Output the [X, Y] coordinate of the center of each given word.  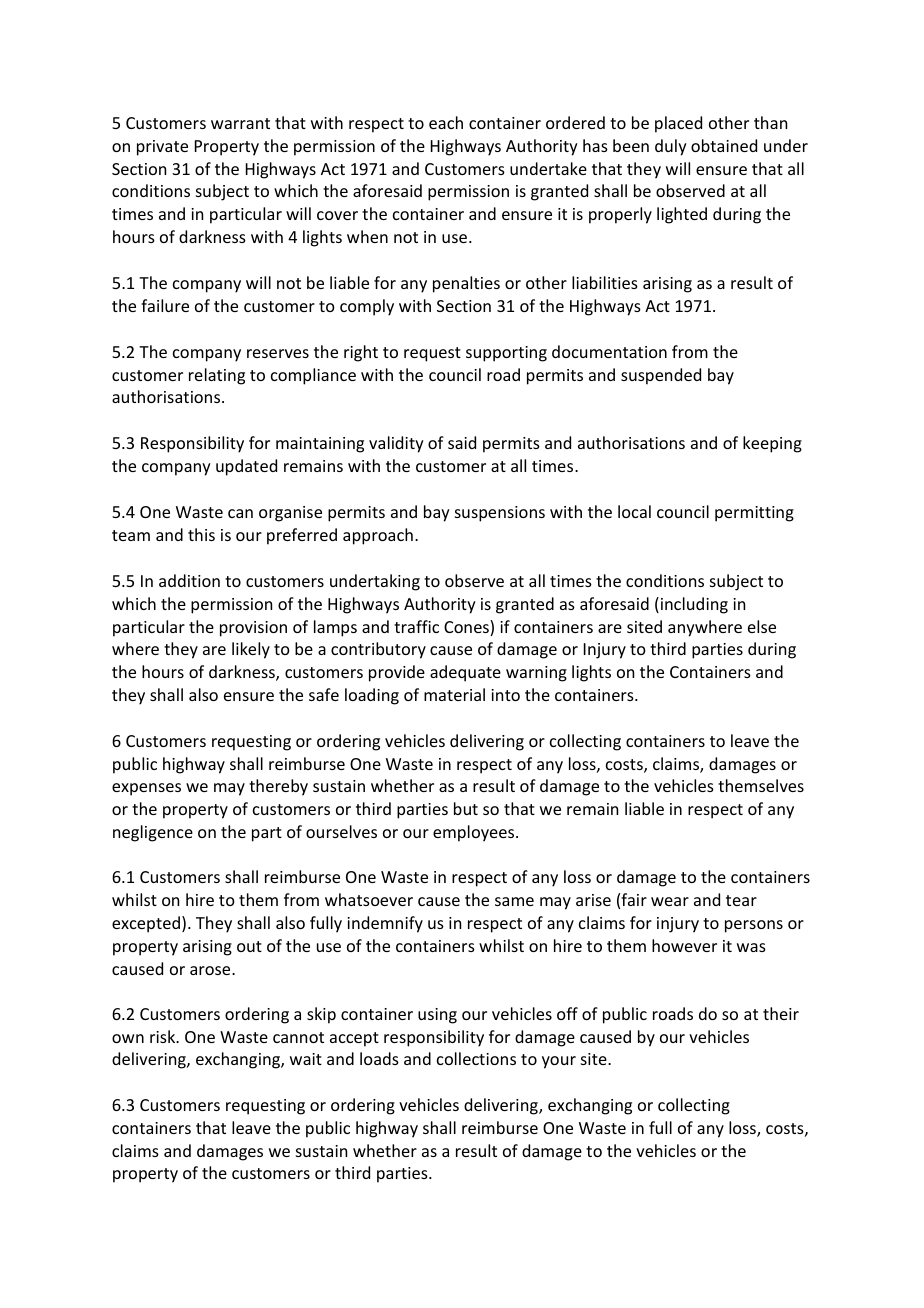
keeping [772, 444]
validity [396, 444]
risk [164, 1036]
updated [246, 467]
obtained [724, 145]
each [446, 122]
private [162, 148]
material [454, 694]
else [762, 626]
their [781, 1013]
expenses [146, 789]
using [437, 1016]
